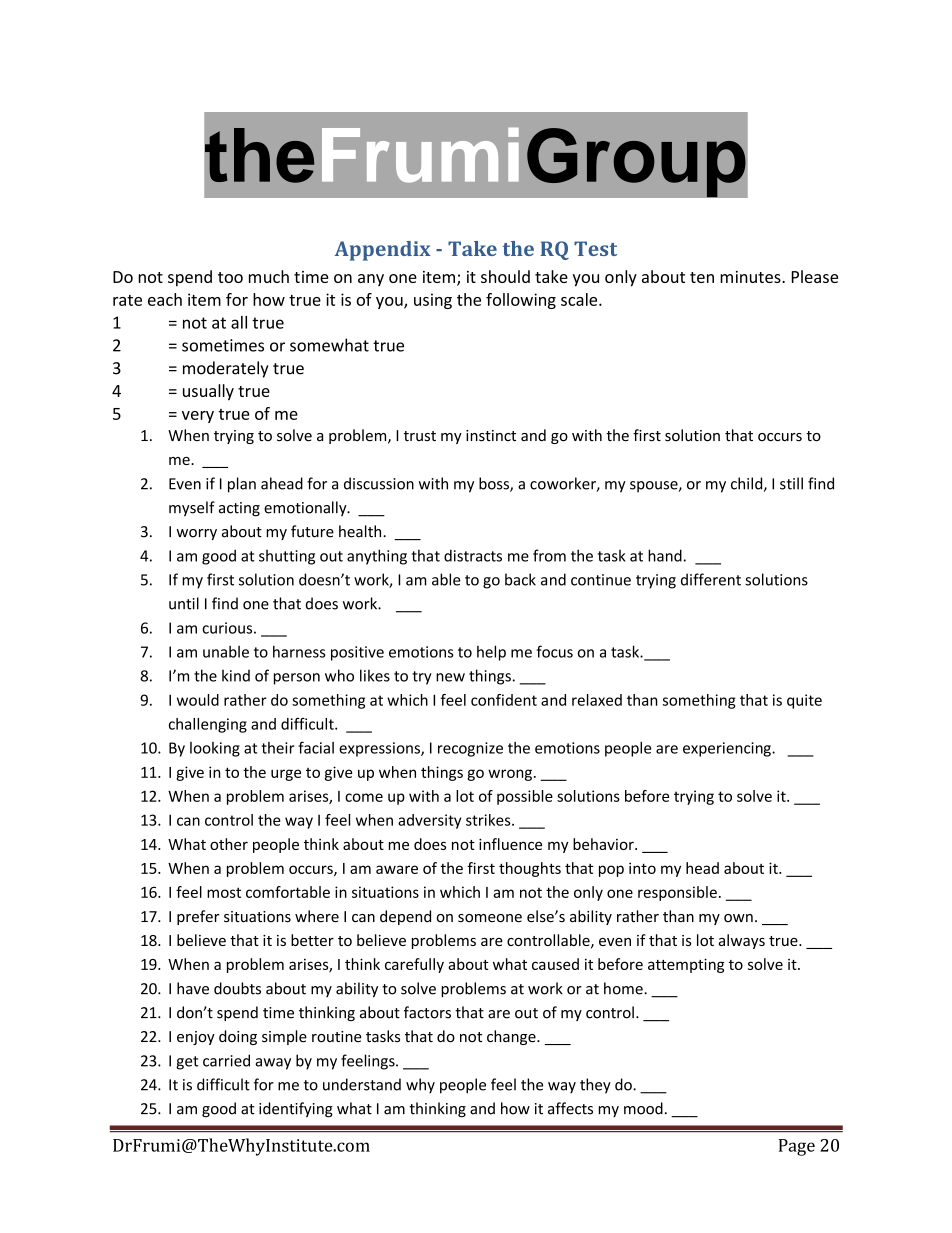 The height and width of the page is (1233, 952). What do you see at coordinates (751, 277) in the page?
I see `minutes` at bounding box center [751, 277].
